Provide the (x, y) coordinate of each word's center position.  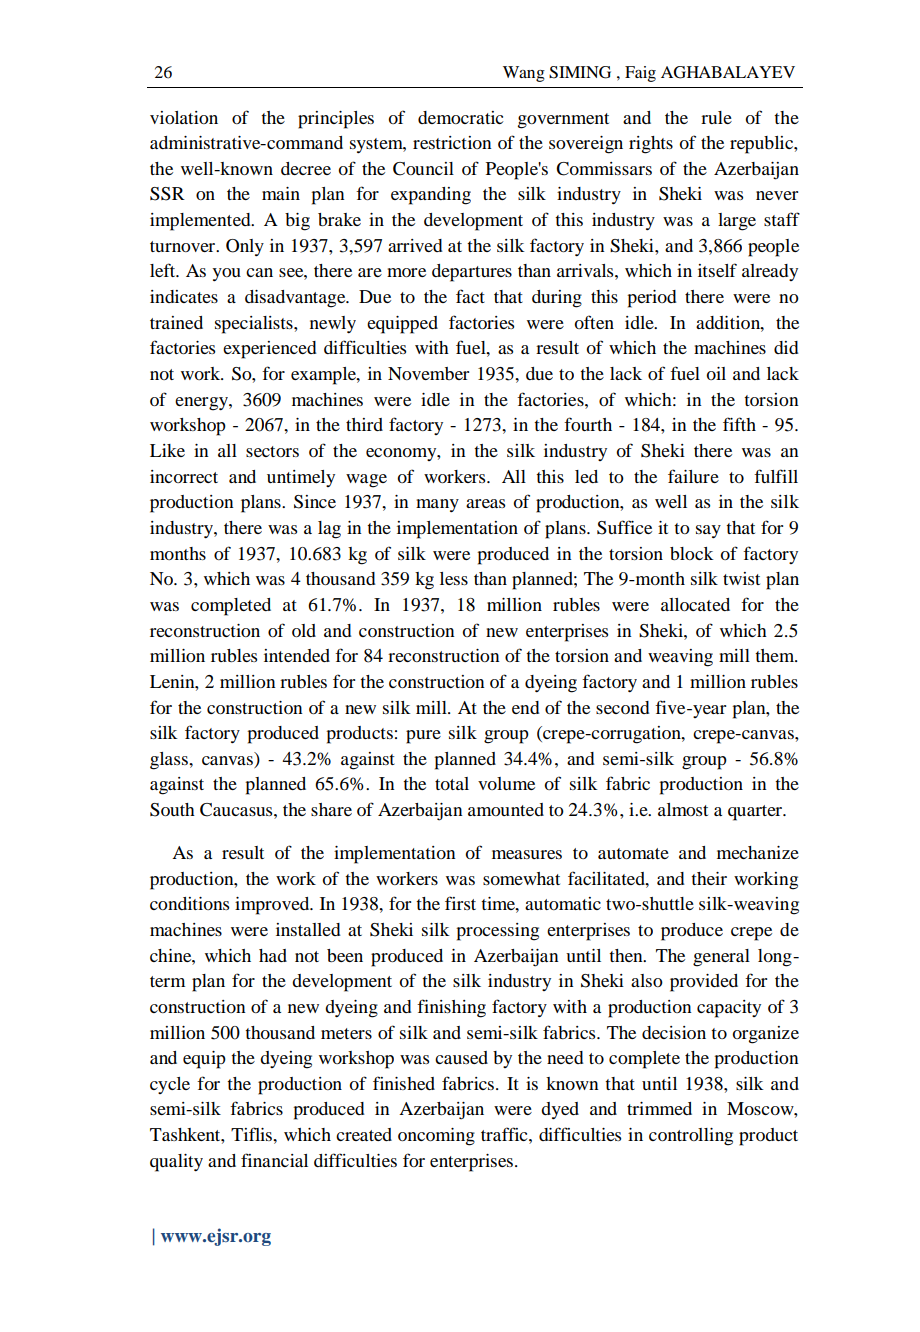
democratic (460, 117)
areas (485, 503)
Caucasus (237, 810)
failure (693, 476)
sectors (272, 451)
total (452, 783)
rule (716, 117)
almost (683, 809)
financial (274, 1160)
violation (184, 117)
